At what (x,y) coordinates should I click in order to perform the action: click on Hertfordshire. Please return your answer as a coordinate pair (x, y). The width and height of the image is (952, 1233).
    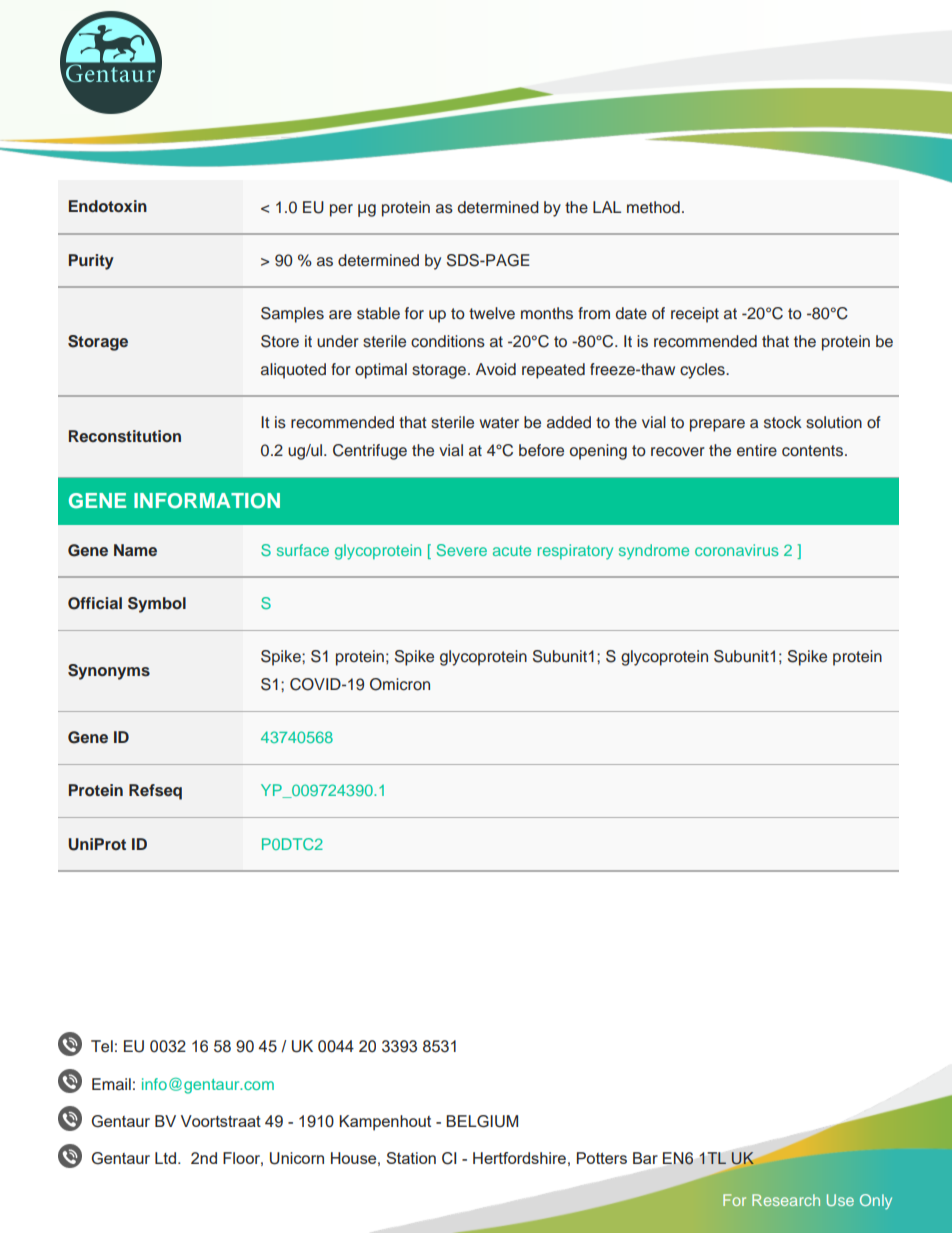
    Looking at the image, I should click on (519, 1158).
